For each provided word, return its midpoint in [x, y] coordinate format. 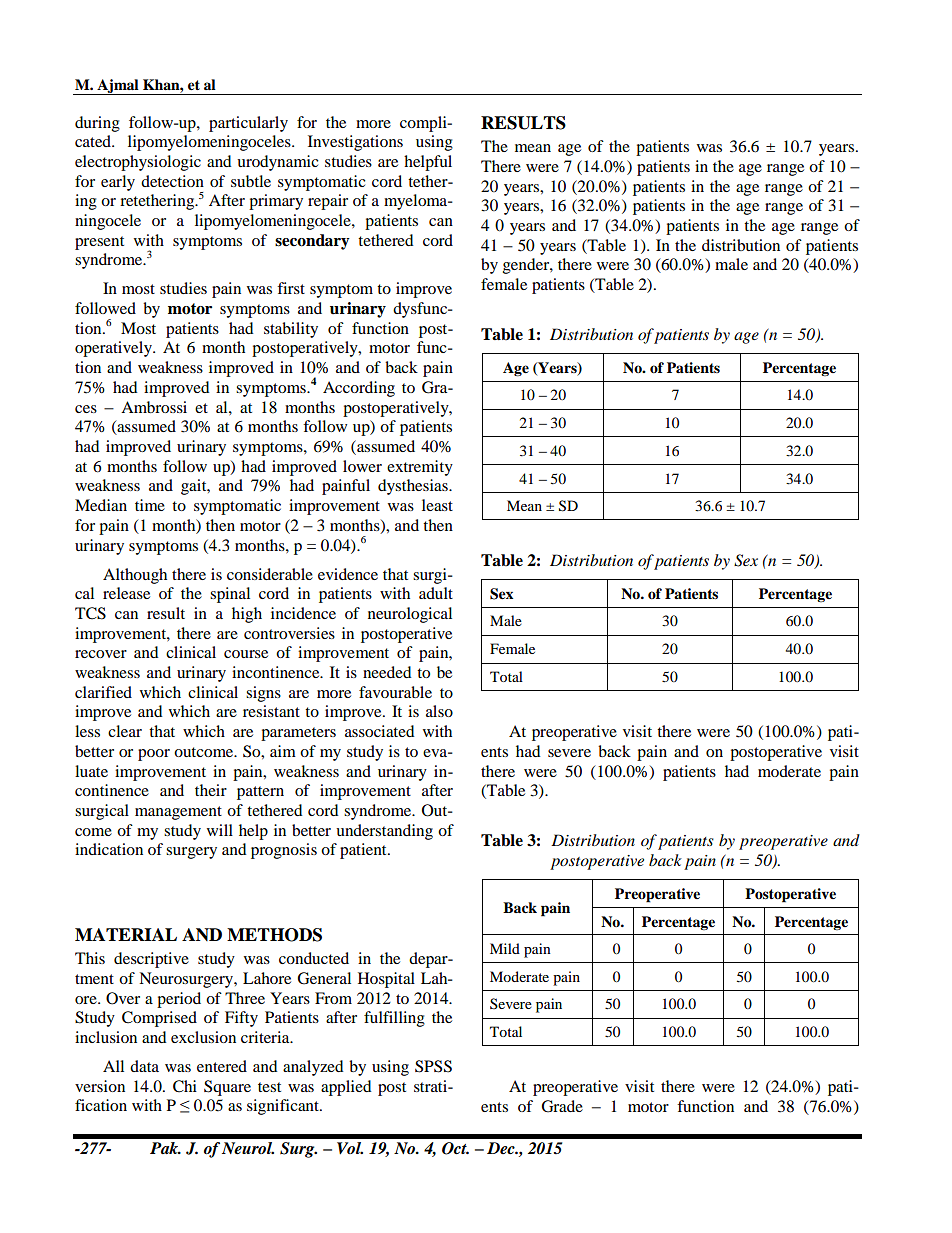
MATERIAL [126, 934]
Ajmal [118, 87]
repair [328, 202]
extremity [420, 468]
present [99, 243]
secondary [312, 242]
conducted [314, 958]
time [150, 505]
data [144, 1066]
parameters [298, 734]
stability [291, 330]
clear [125, 731]
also [439, 711]
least [437, 505]
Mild [505, 948]
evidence [348, 574]
